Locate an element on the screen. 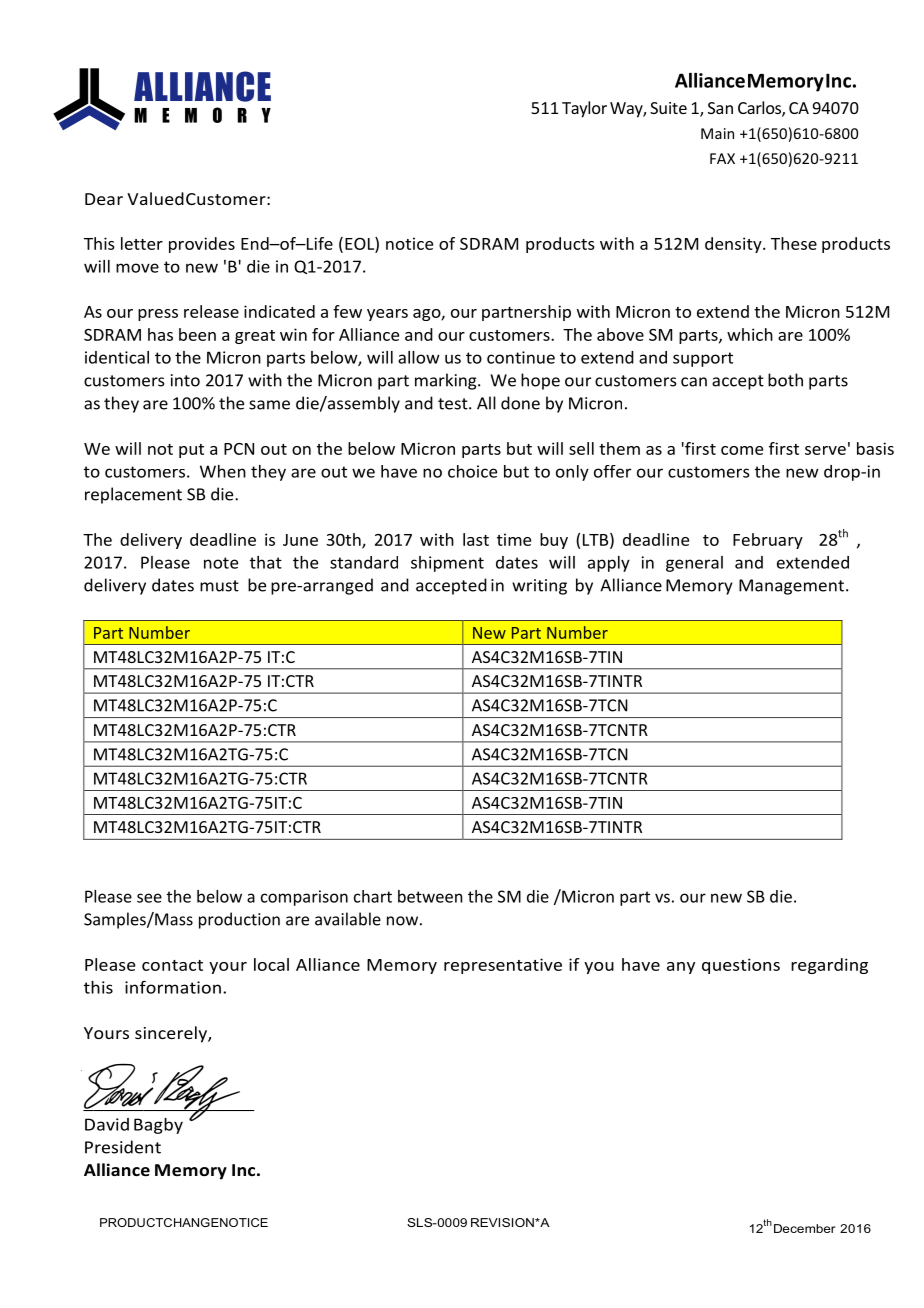  Management is located at coordinates (791, 587).
